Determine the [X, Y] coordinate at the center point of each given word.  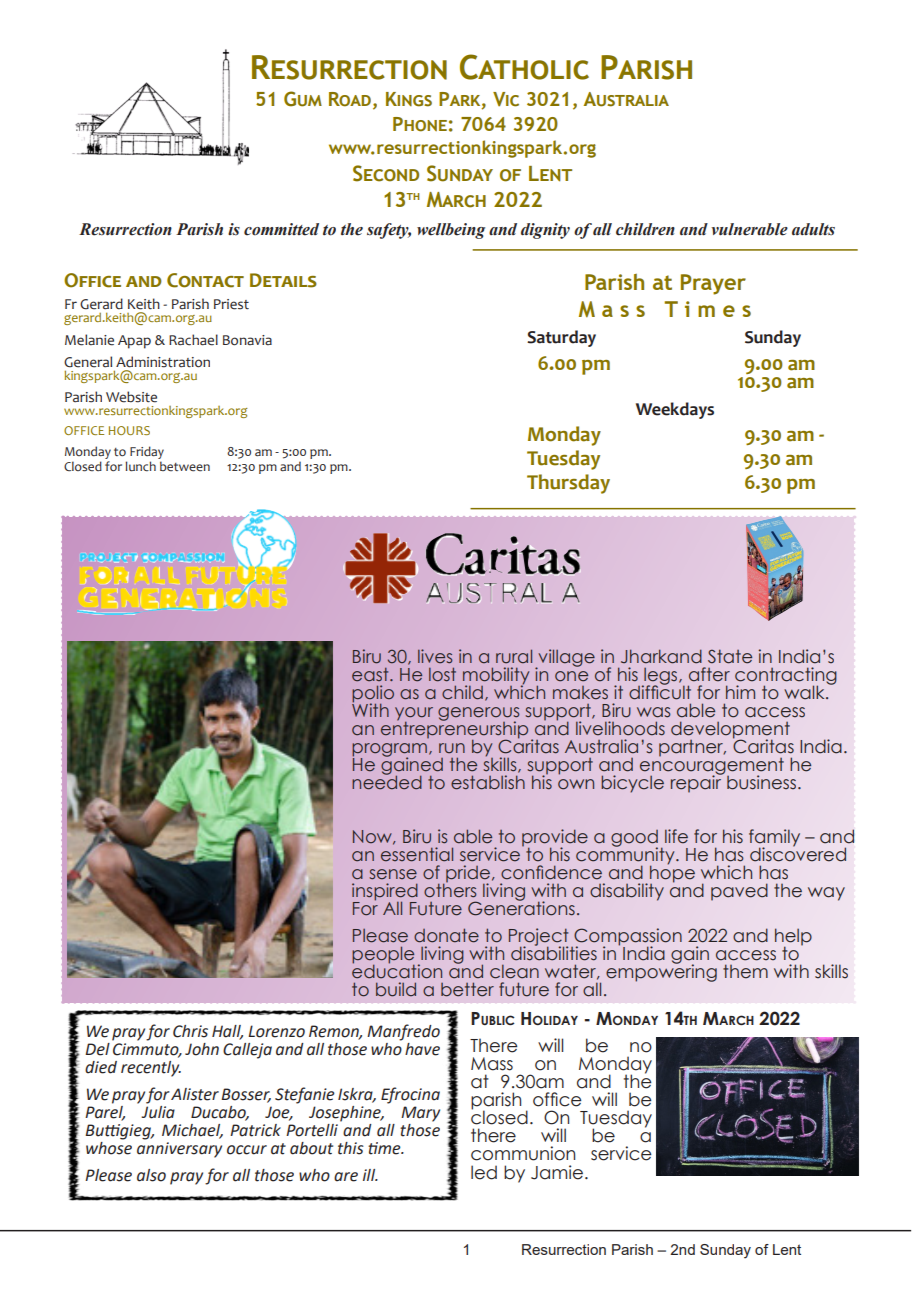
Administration [163, 362]
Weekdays [675, 410]
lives [435, 656]
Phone [420, 124]
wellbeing [451, 231]
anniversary [179, 1150]
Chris [190, 1031]
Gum [303, 99]
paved [739, 892]
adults [813, 229]
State [730, 656]
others [450, 889]
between [185, 466]
